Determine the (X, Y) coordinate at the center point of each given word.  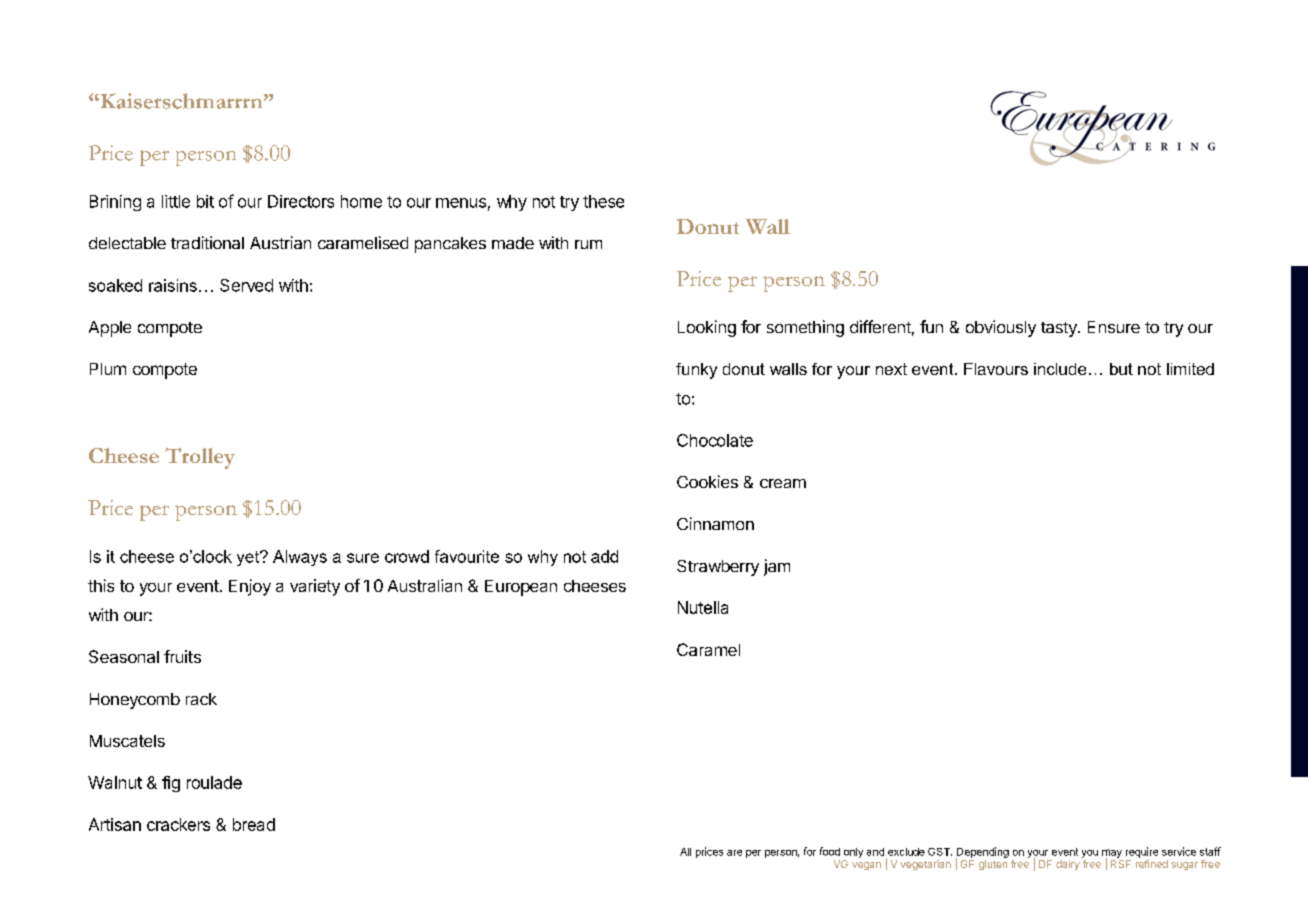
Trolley (200, 458)
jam (777, 567)
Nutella (703, 607)
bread (254, 824)
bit (205, 201)
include (1060, 369)
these (603, 201)
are (734, 853)
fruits (182, 656)
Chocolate (715, 440)
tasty (1060, 329)
